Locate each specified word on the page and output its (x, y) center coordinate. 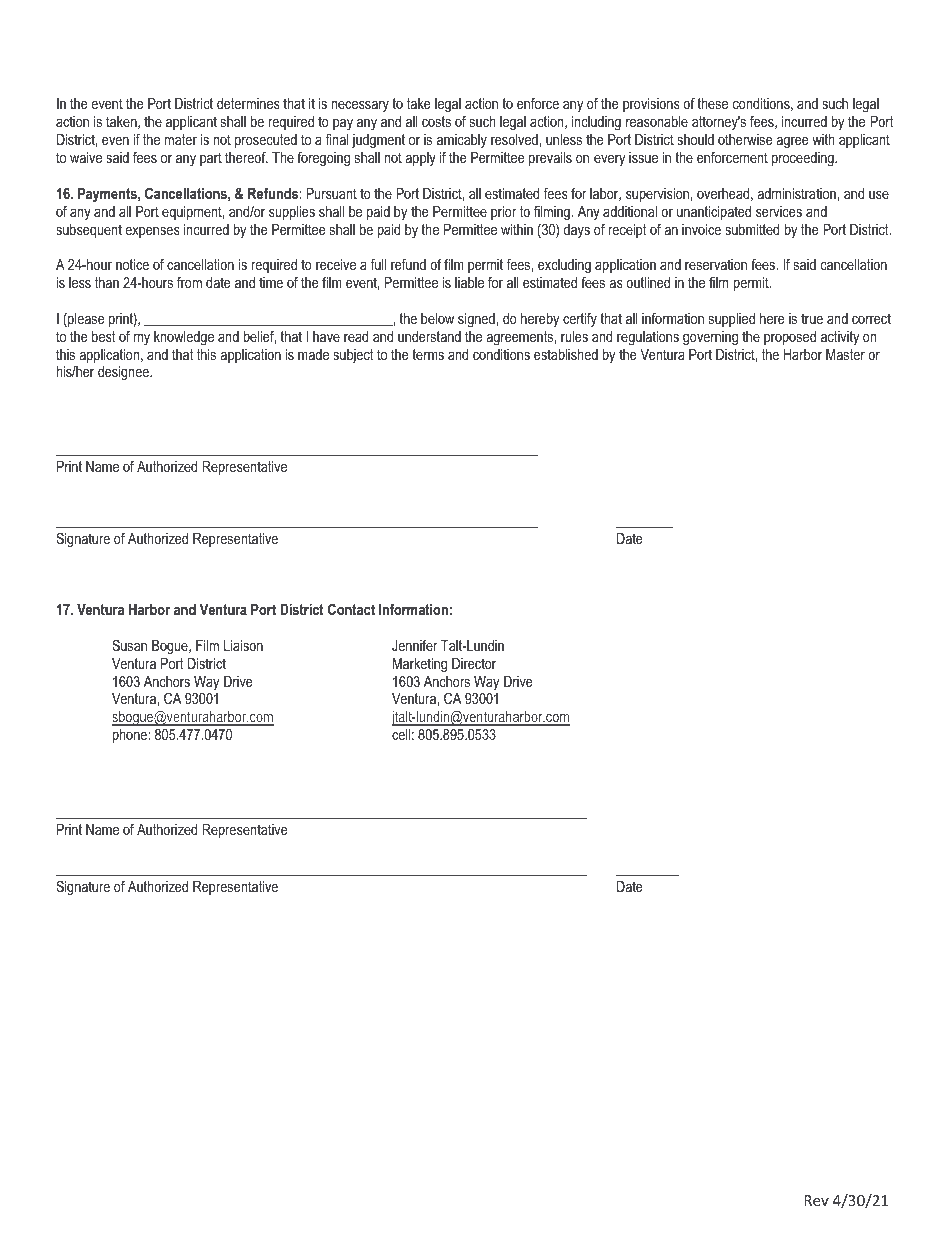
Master (845, 354)
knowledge (184, 338)
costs (436, 121)
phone (131, 736)
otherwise (745, 139)
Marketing (420, 665)
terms (428, 354)
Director (474, 663)
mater (181, 139)
